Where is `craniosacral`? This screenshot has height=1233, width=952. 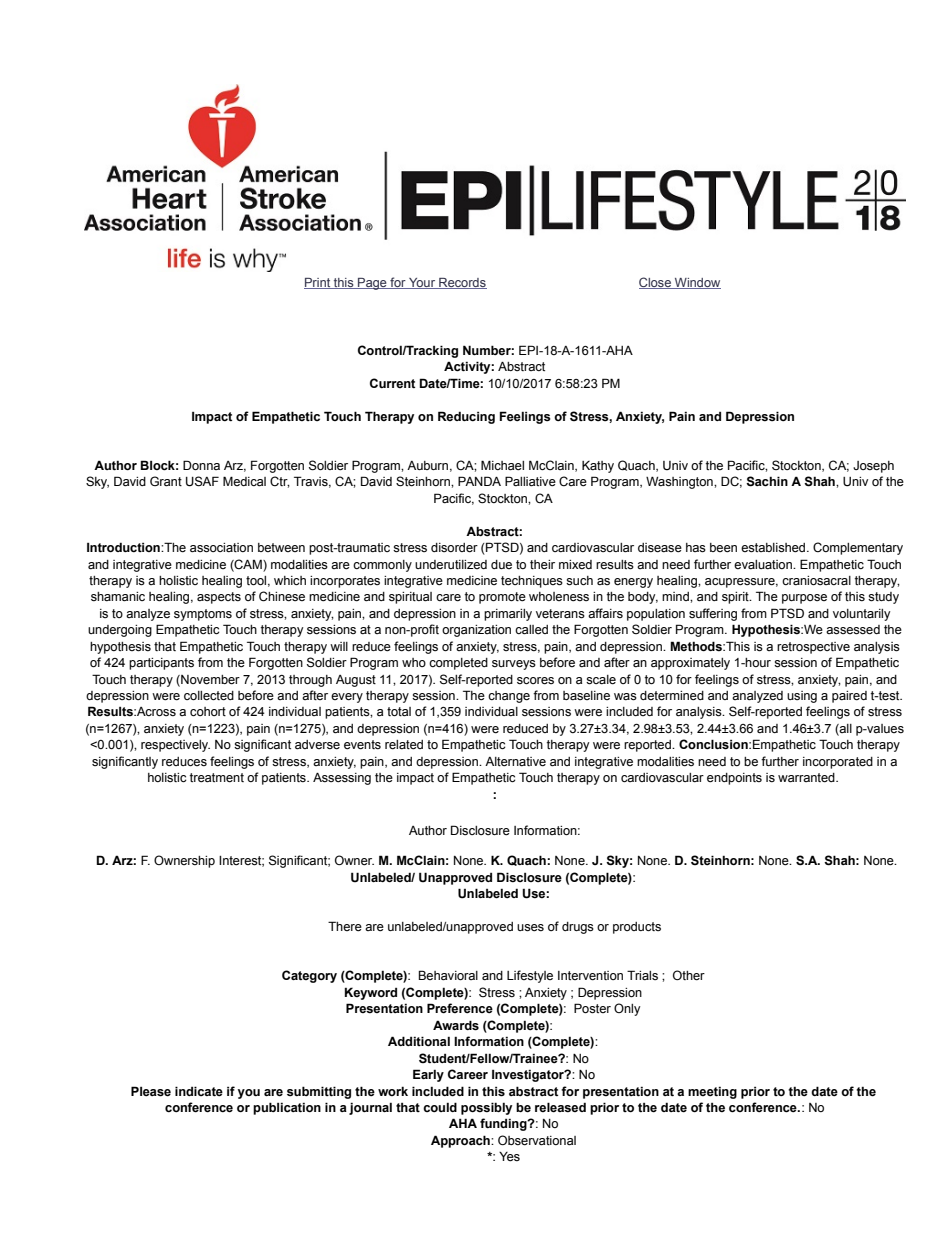
craniosacral is located at coordinates (816, 580).
